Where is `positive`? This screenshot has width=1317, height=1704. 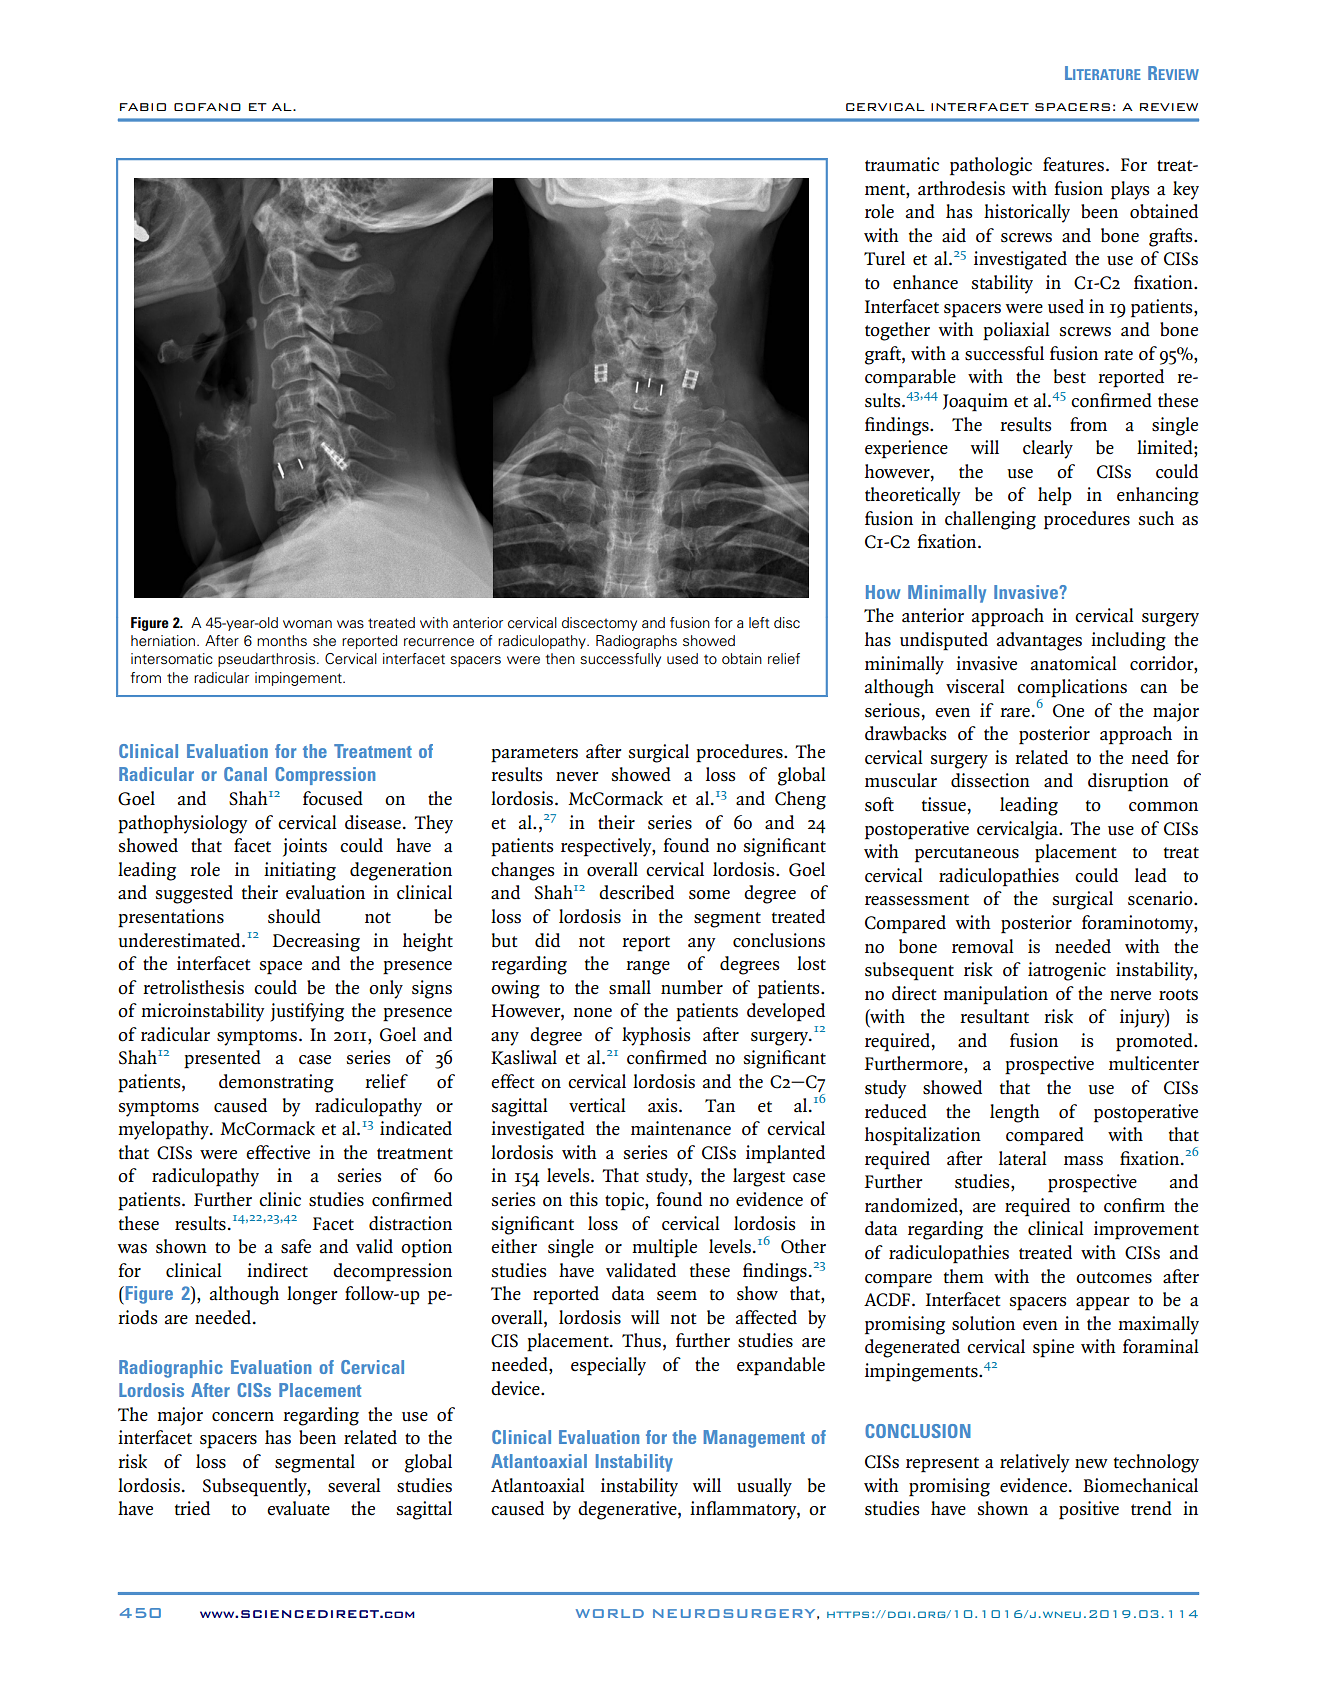 positive is located at coordinates (1089, 1510).
